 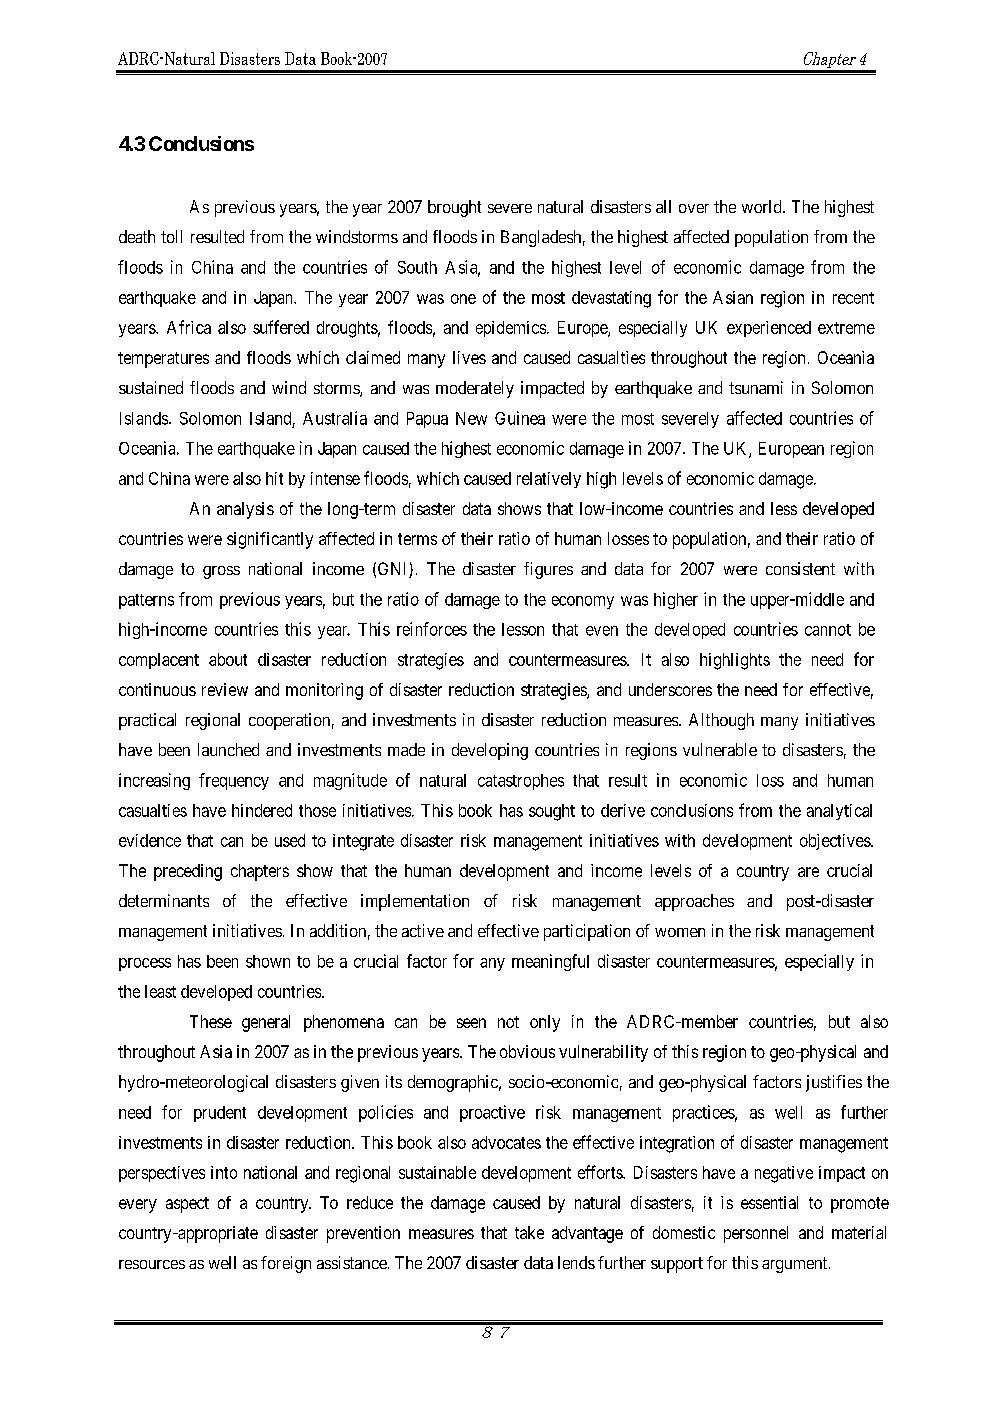 I want to click on Although, so click(x=721, y=721).
